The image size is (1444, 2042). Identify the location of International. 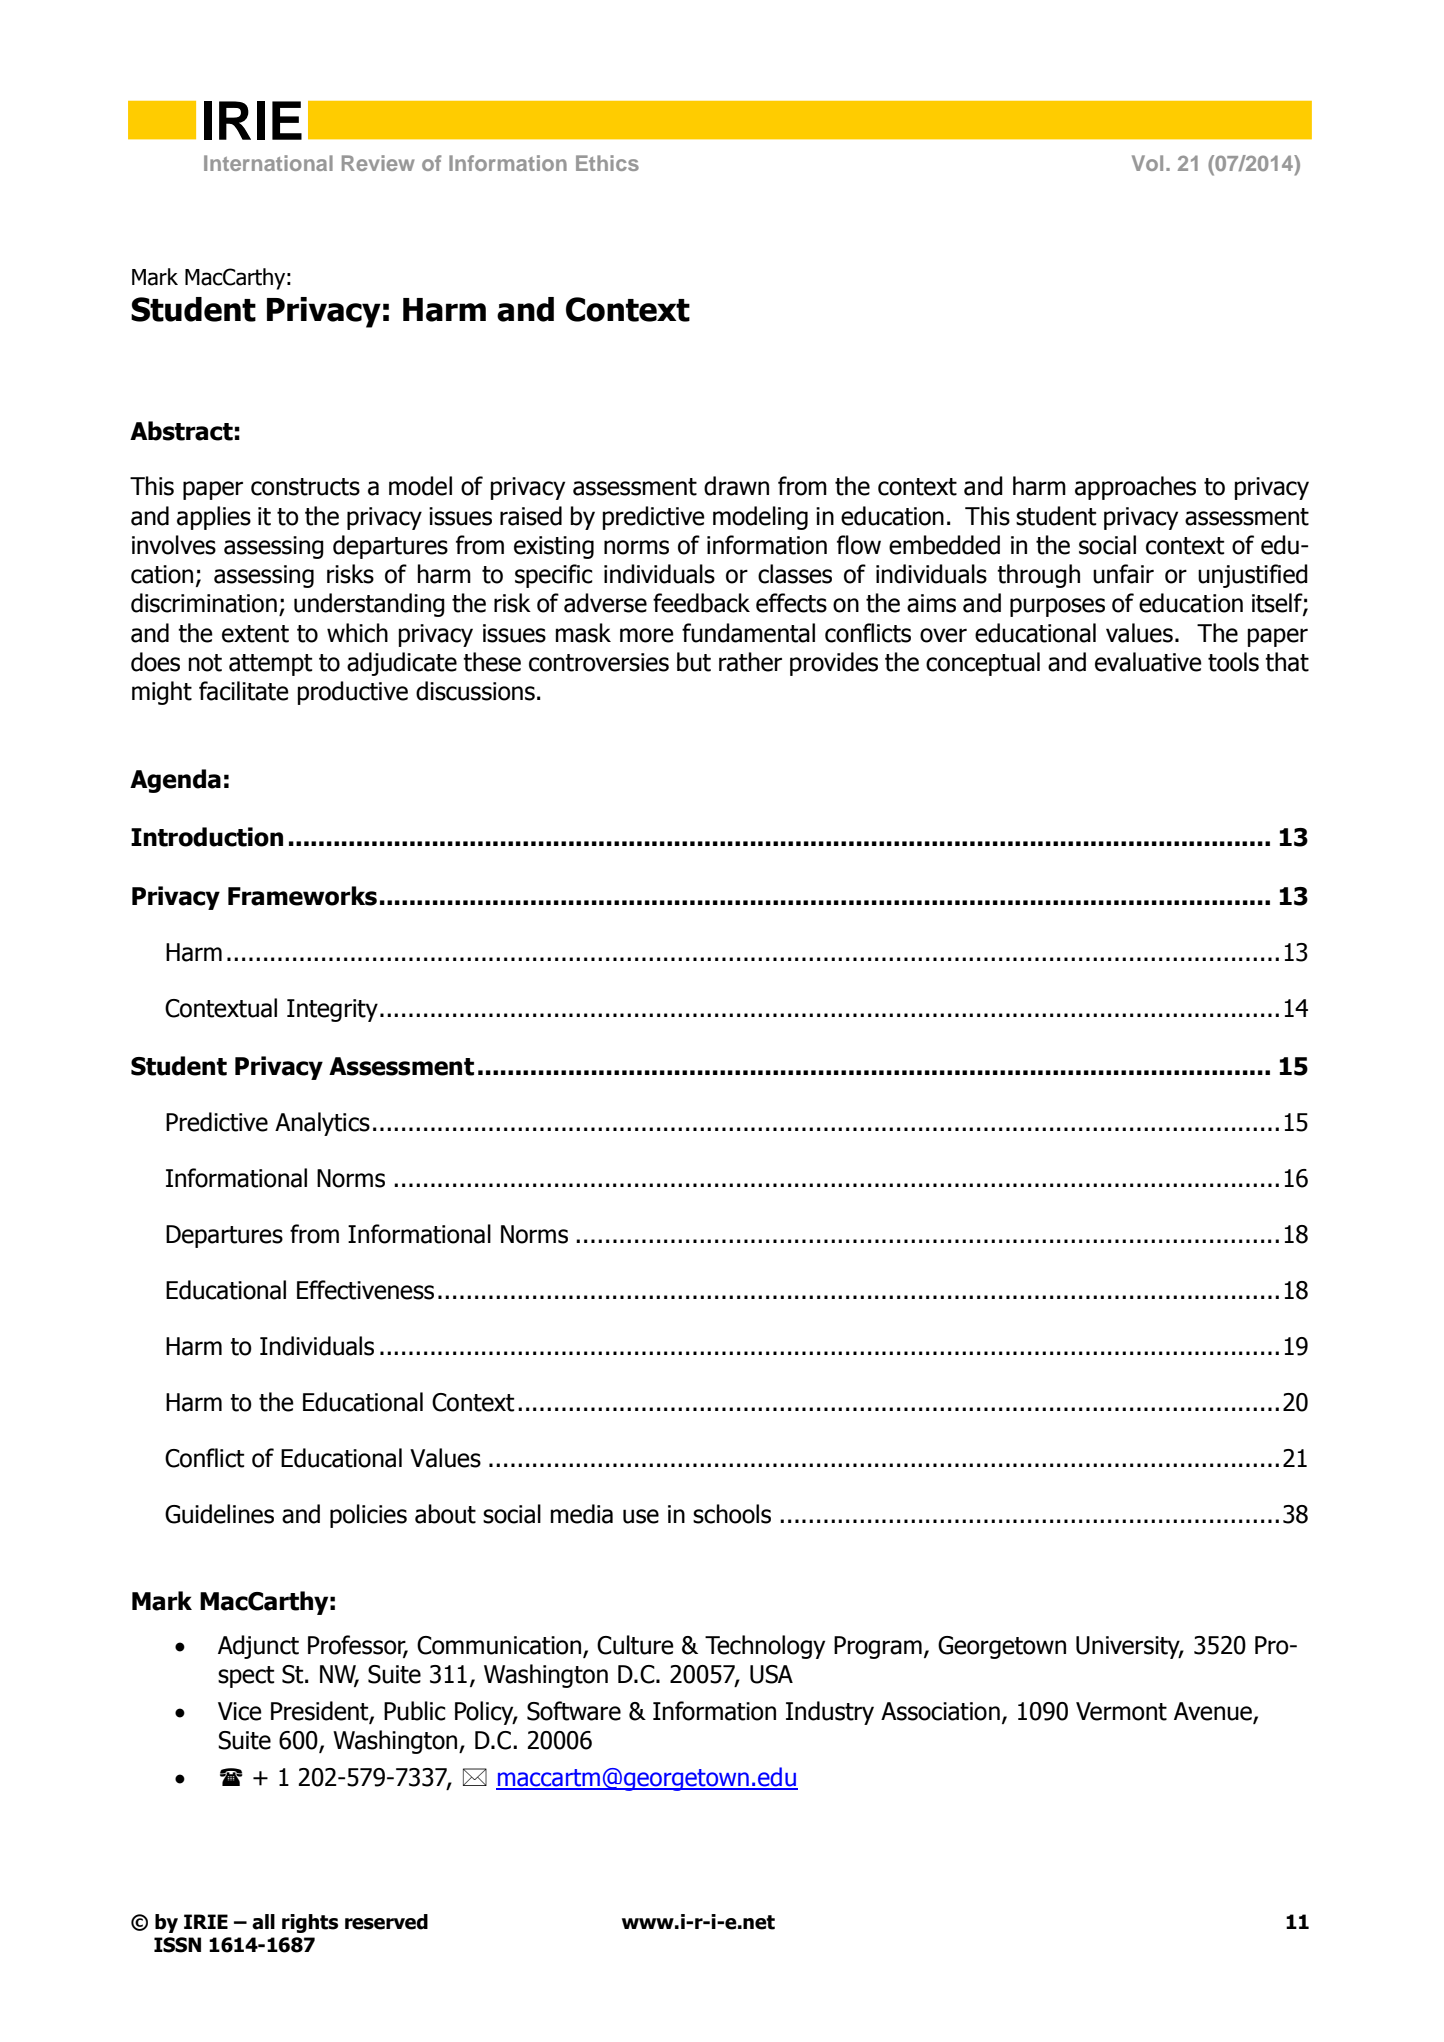
(268, 163).
